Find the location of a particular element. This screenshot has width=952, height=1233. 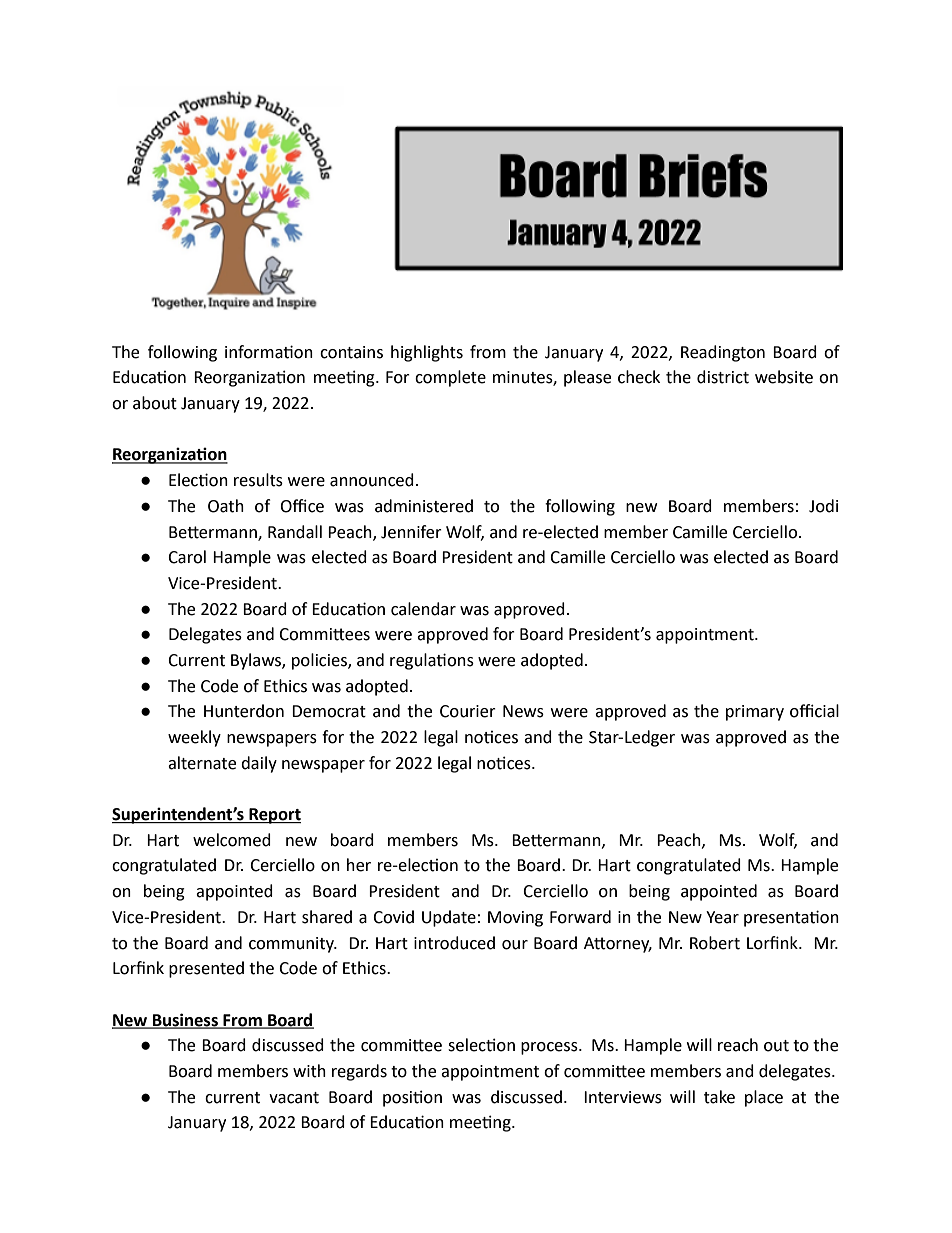

shared is located at coordinates (327, 917).
